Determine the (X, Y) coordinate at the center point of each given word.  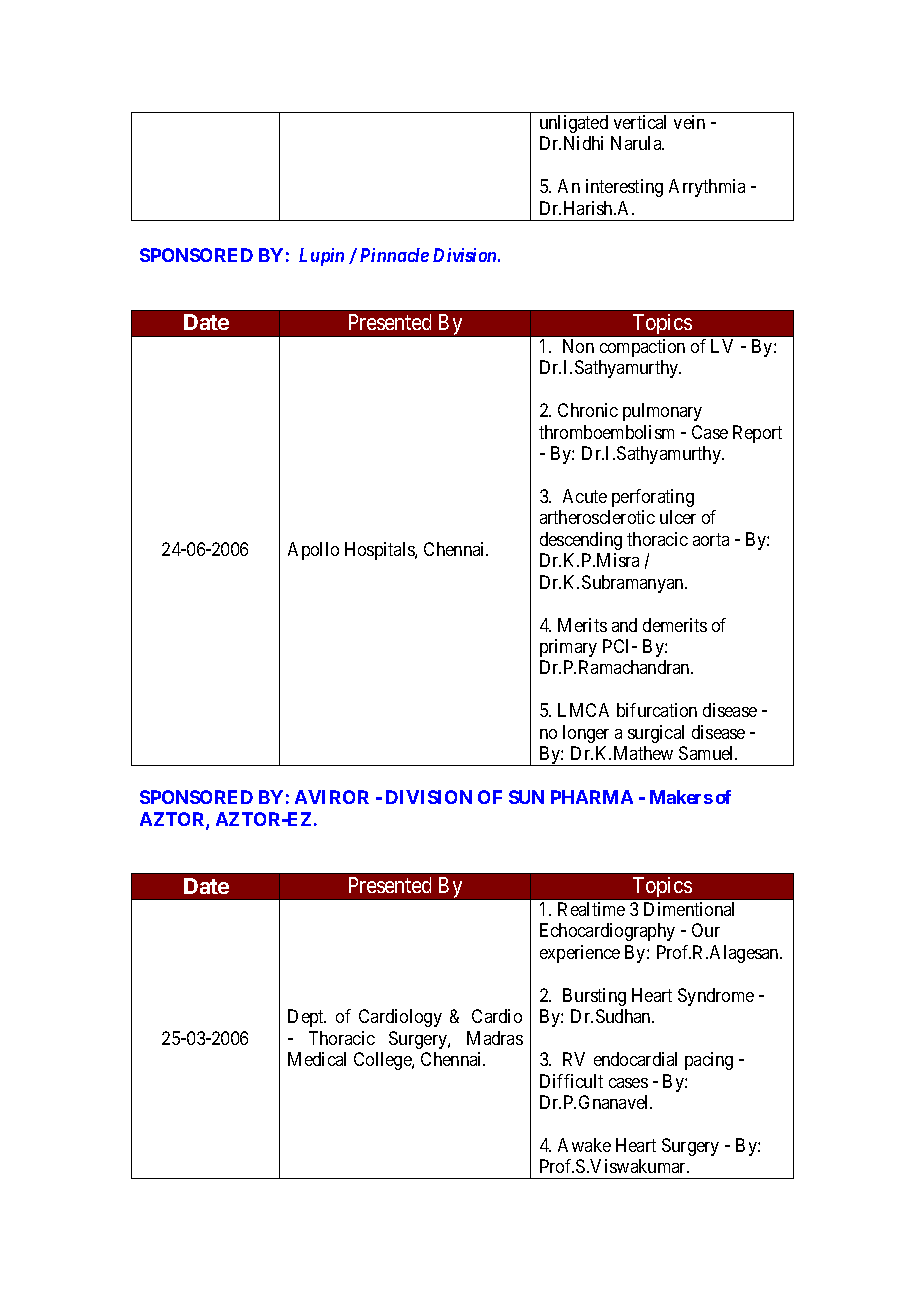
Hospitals (380, 551)
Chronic (588, 410)
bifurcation (657, 710)
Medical (317, 1059)
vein (689, 122)
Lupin (321, 257)
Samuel (708, 753)
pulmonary (662, 412)
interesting (624, 188)
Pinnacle (394, 255)
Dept (307, 1018)
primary (568, 648)
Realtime (591, 909)
